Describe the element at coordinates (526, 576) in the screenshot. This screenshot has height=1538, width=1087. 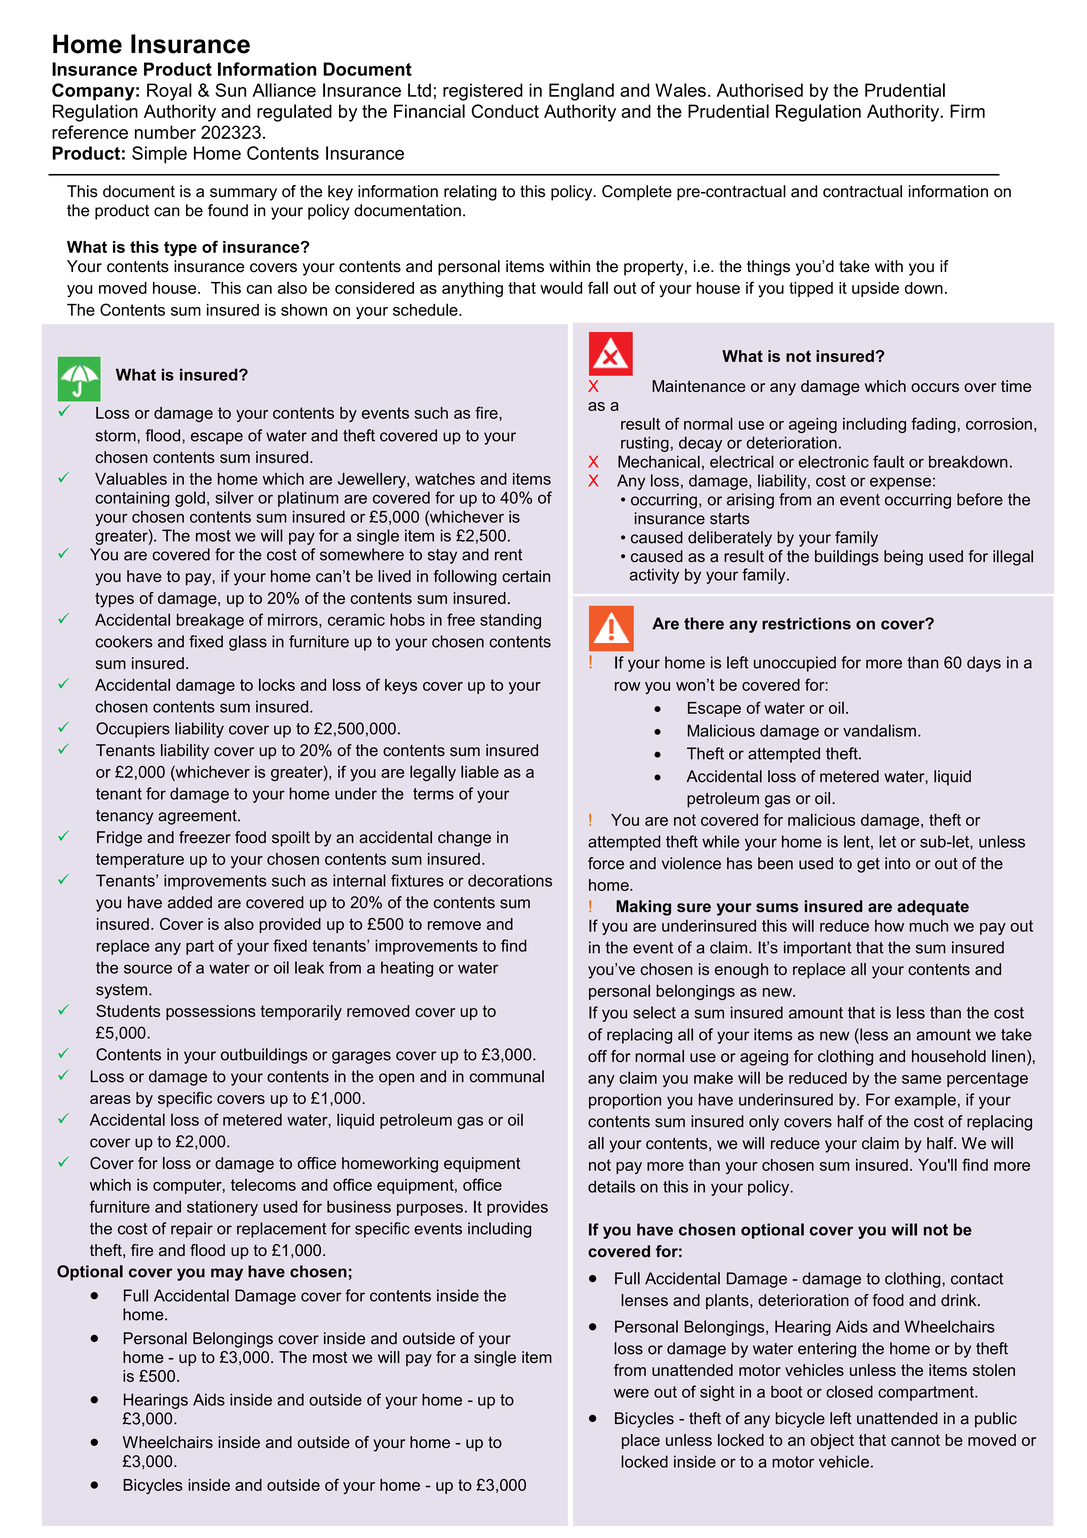
I see `certain` at that location.
